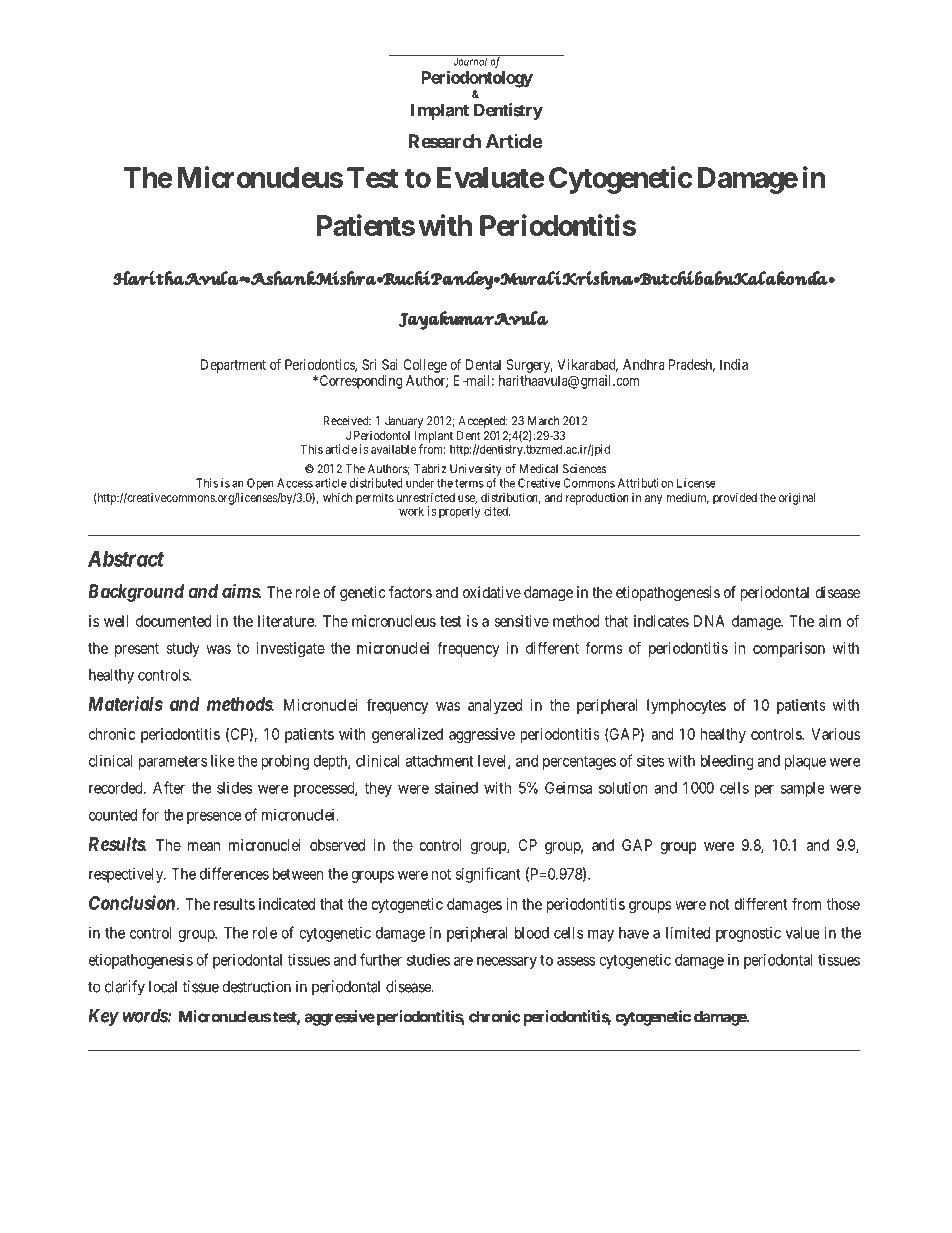 The image size is (952, 1233). Describe the element at coordinates (183, 649) in the page. I see `study` at that location.
